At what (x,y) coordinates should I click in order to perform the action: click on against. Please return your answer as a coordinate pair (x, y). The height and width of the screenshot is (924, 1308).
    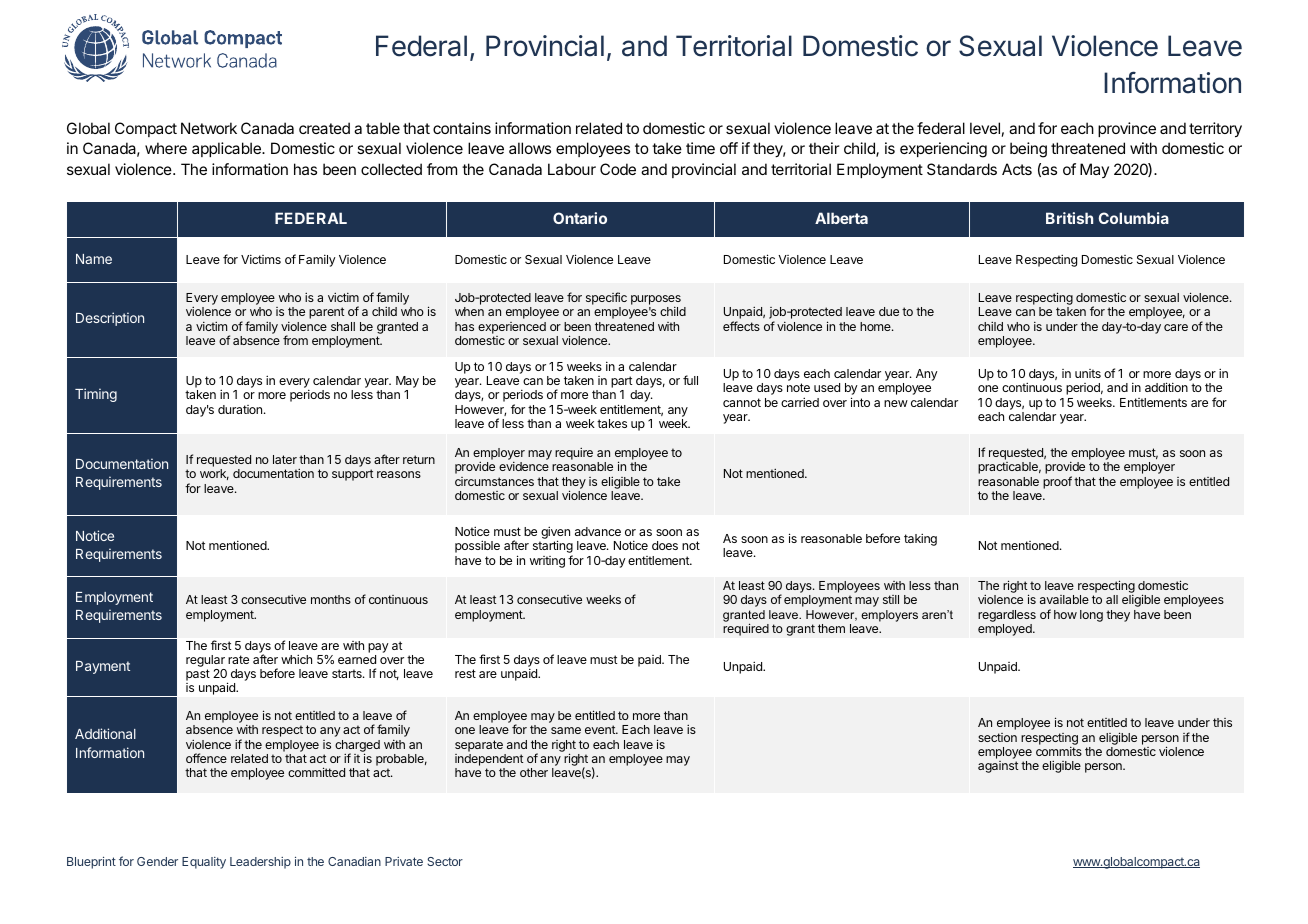
    Looking at the image, I should click on (998, 767).
